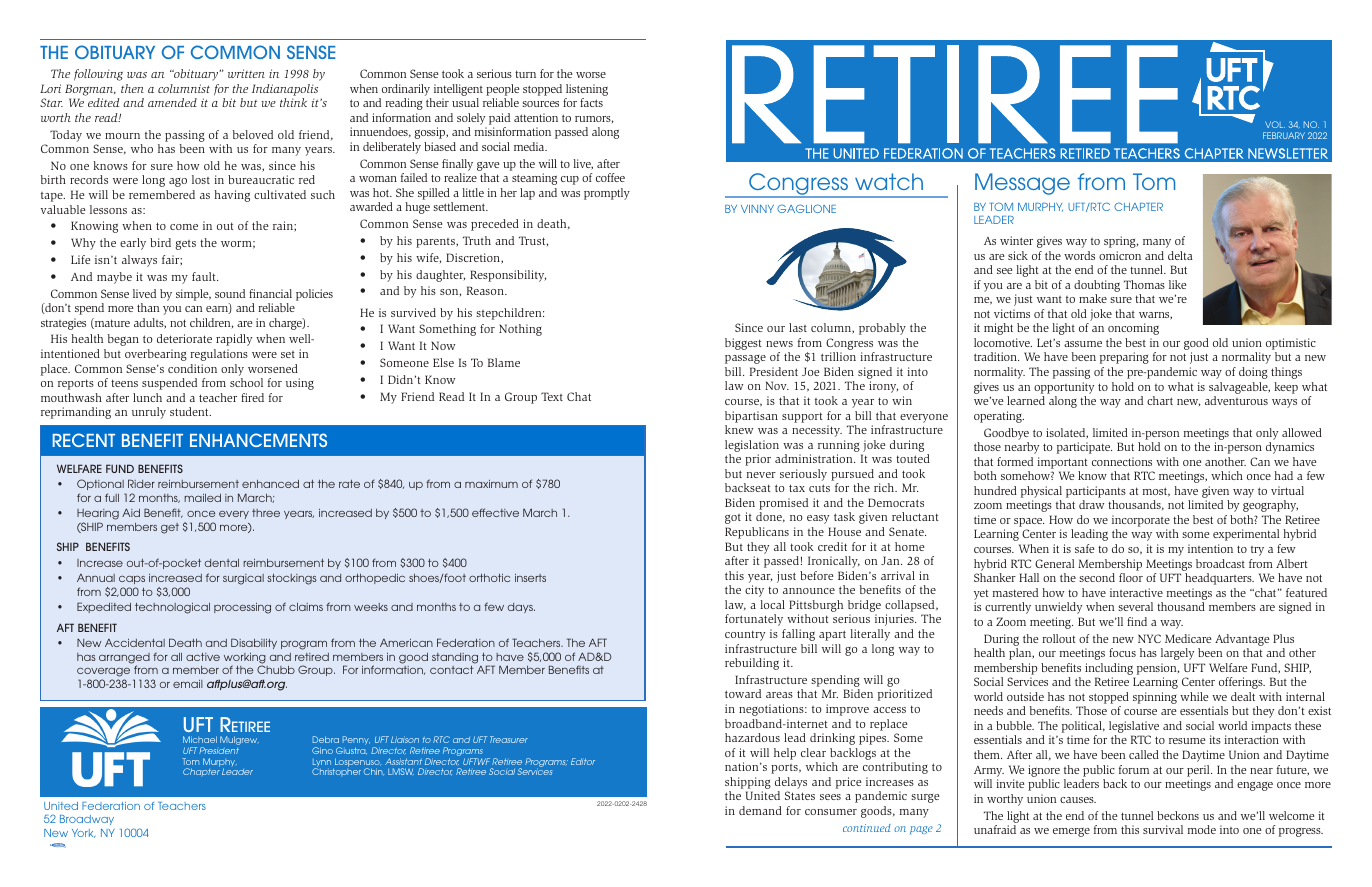 The width and height of the document is (1372, 887). I want to click on facts, so click(591, 102).
